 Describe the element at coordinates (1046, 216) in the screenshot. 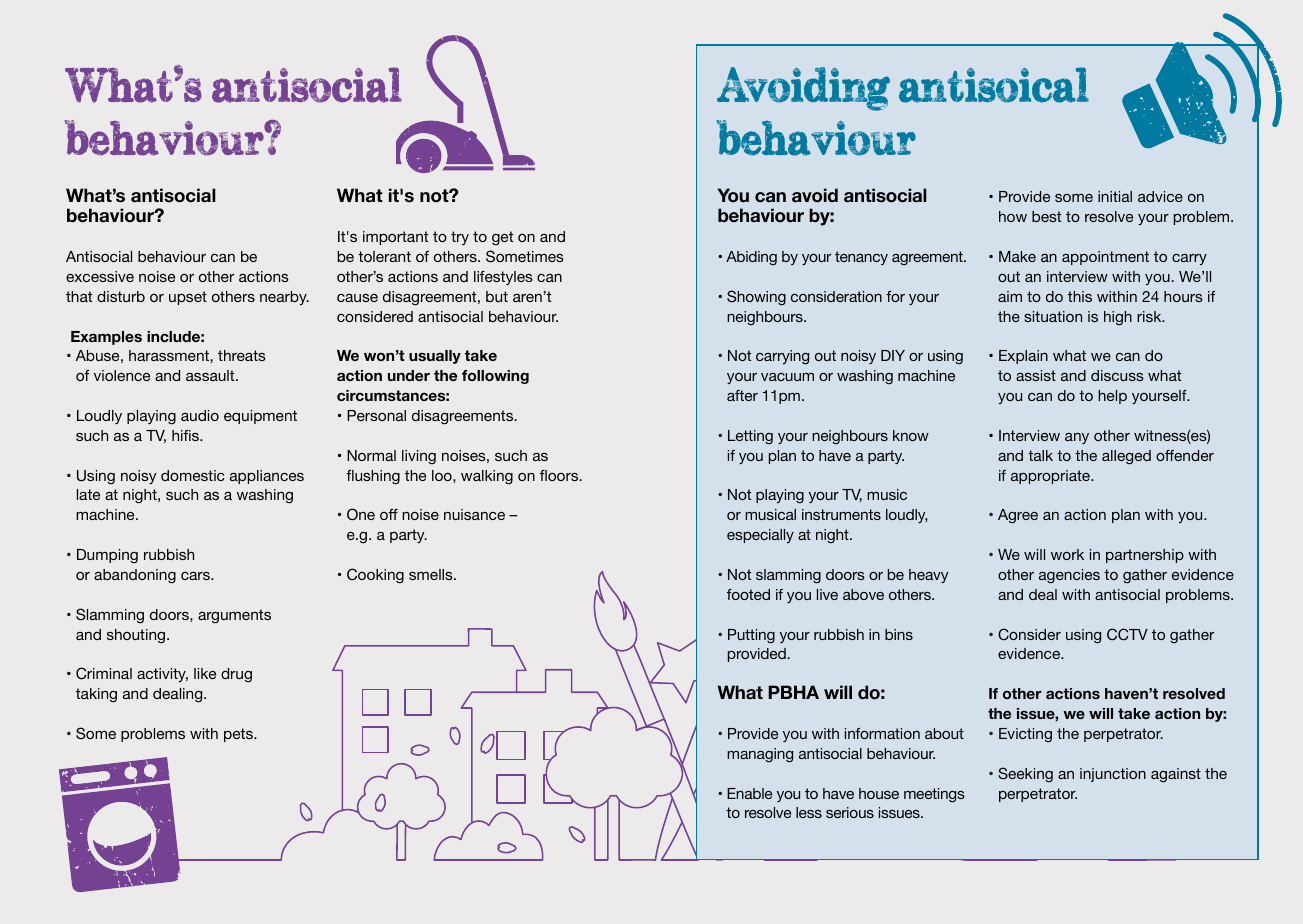

I see `best` at that location.
